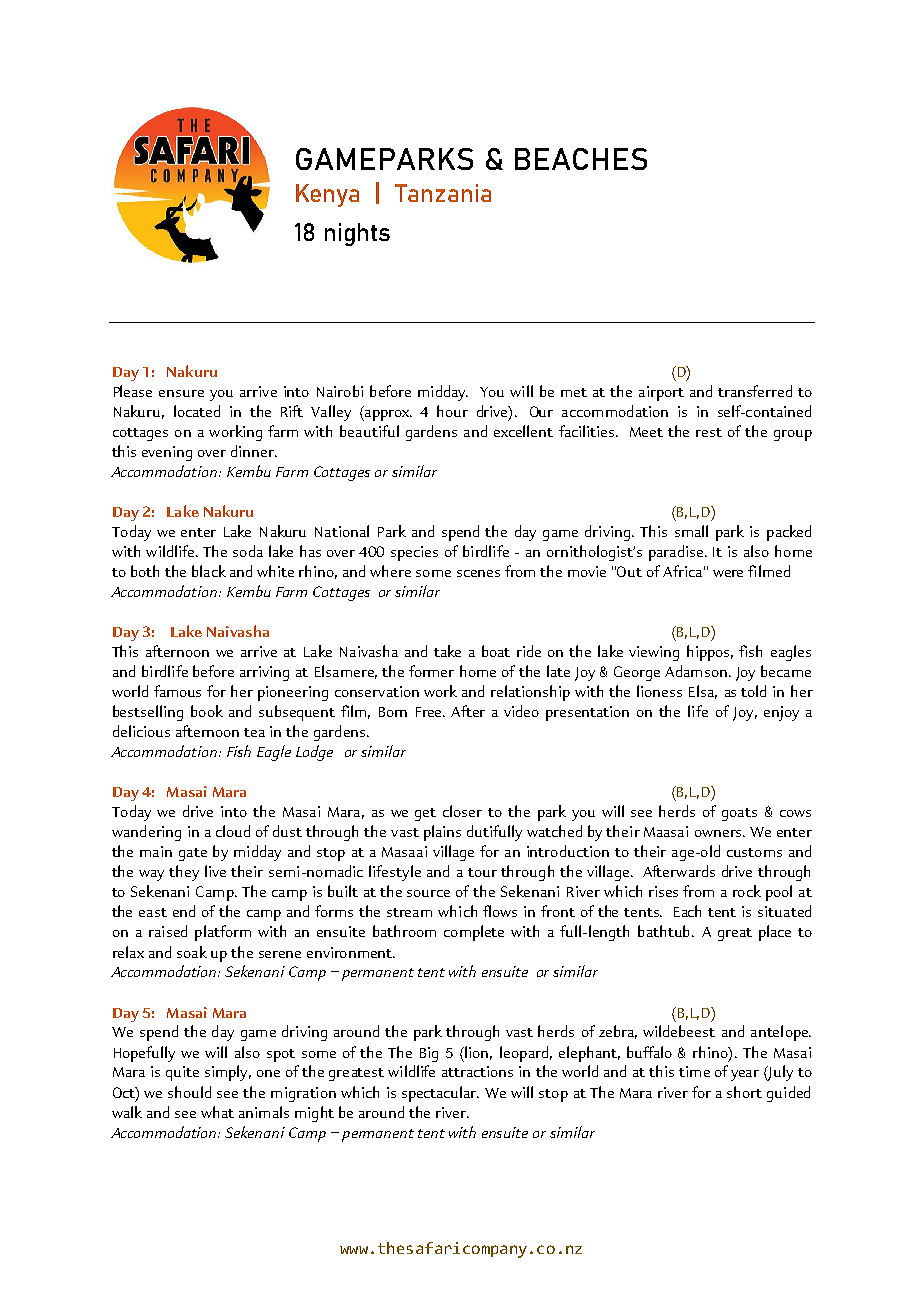 The height and width of the image is (1307, 924). What do you see at coordinates (462, 811) in the image?
I see `closer` at bounding box center [462, 811].
